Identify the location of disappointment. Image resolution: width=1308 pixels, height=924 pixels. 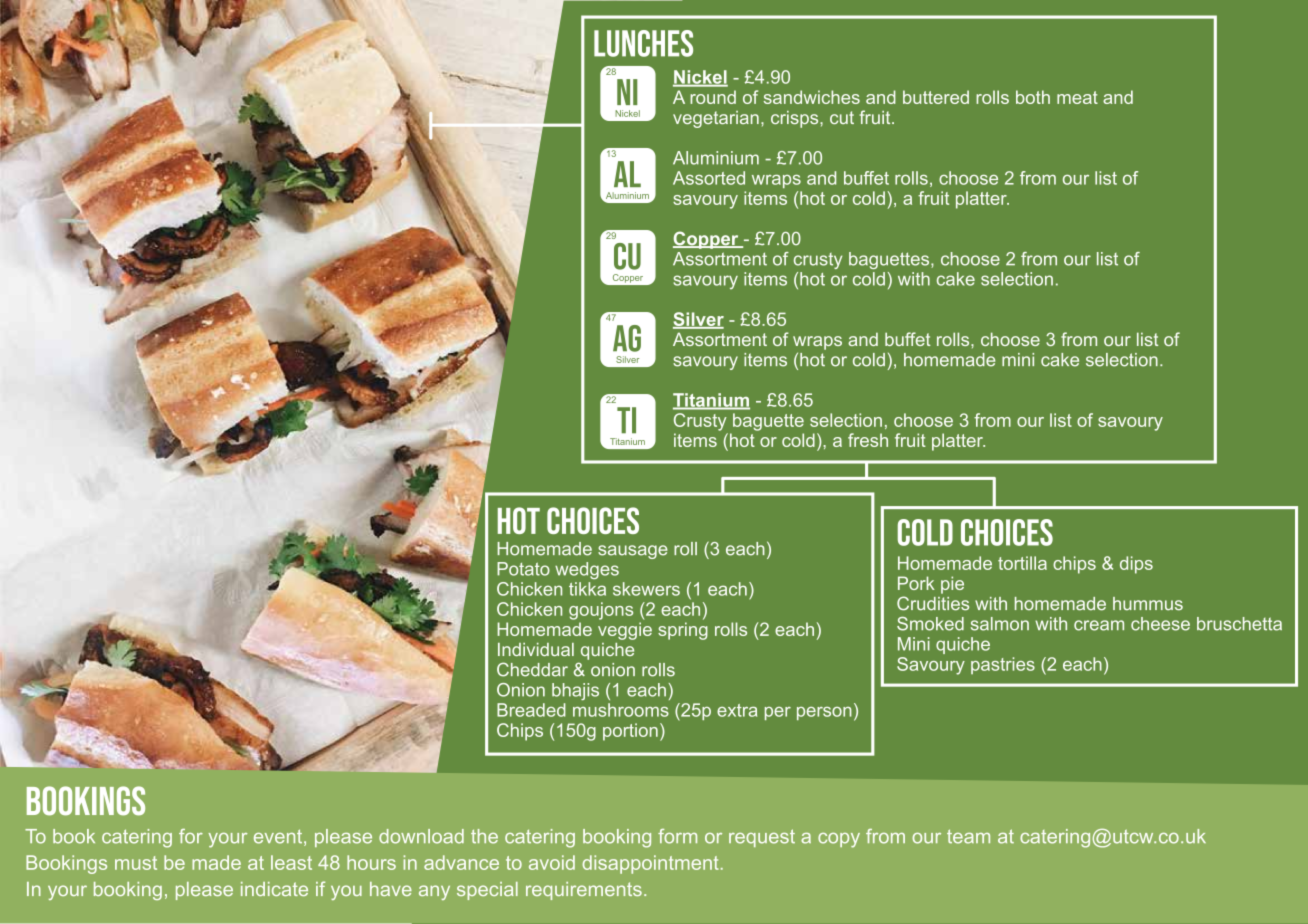
(650, 864).
